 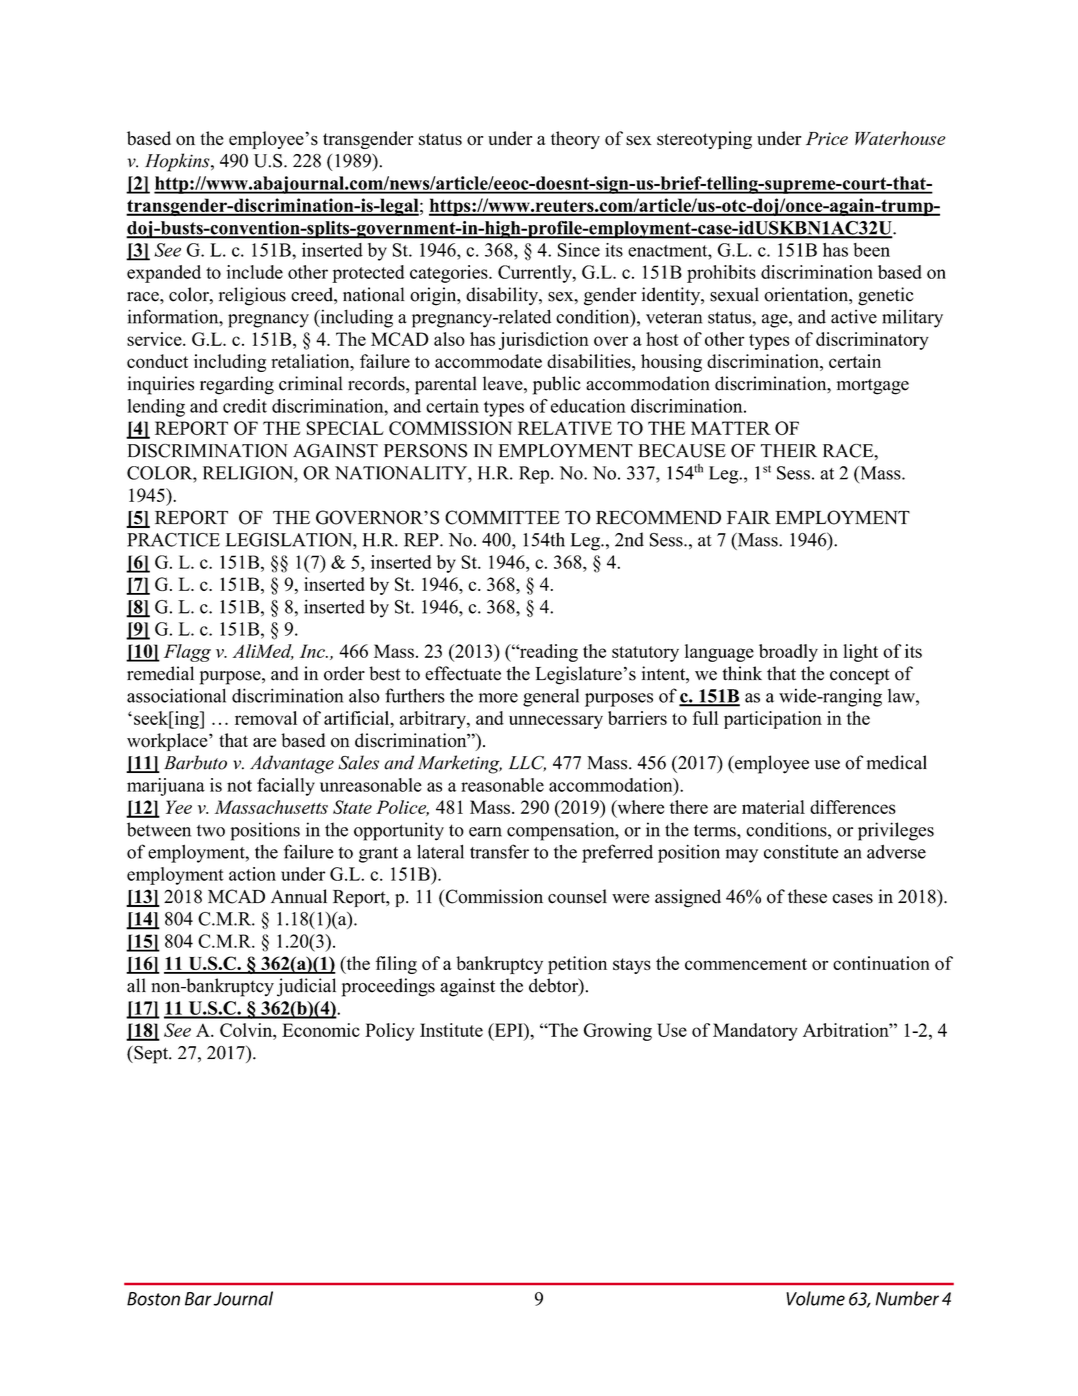 What do you see at coordinates (815, 1298) in the screenshot?
I see `Volume` at bounding box center [815, 1298].
